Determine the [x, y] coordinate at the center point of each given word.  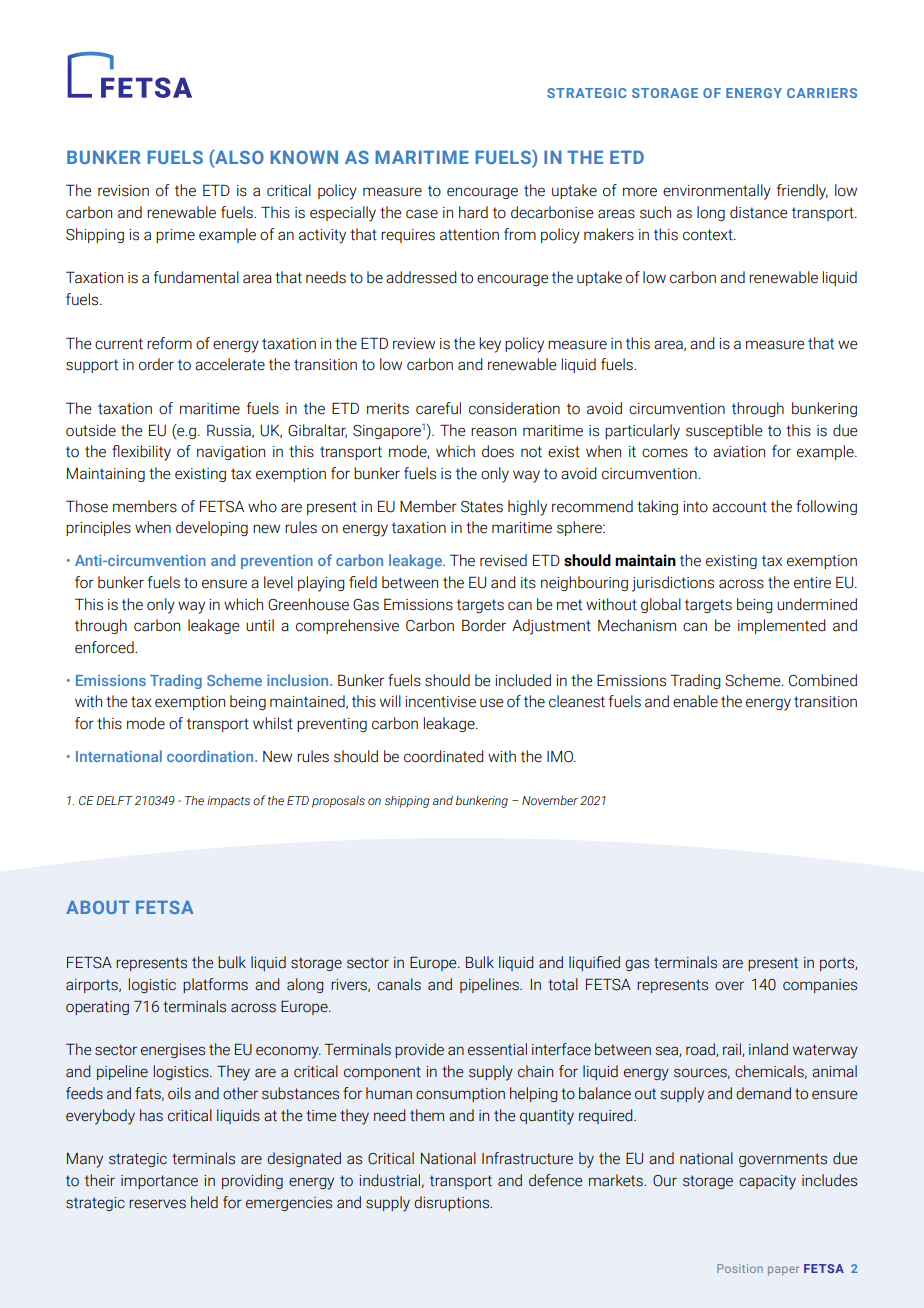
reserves [157, 1204]
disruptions [453, 1203]
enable [695, 701]
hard [473, 212]
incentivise [440, 702]
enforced [105, 647]
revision [123, 191]
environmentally [717, 192]
